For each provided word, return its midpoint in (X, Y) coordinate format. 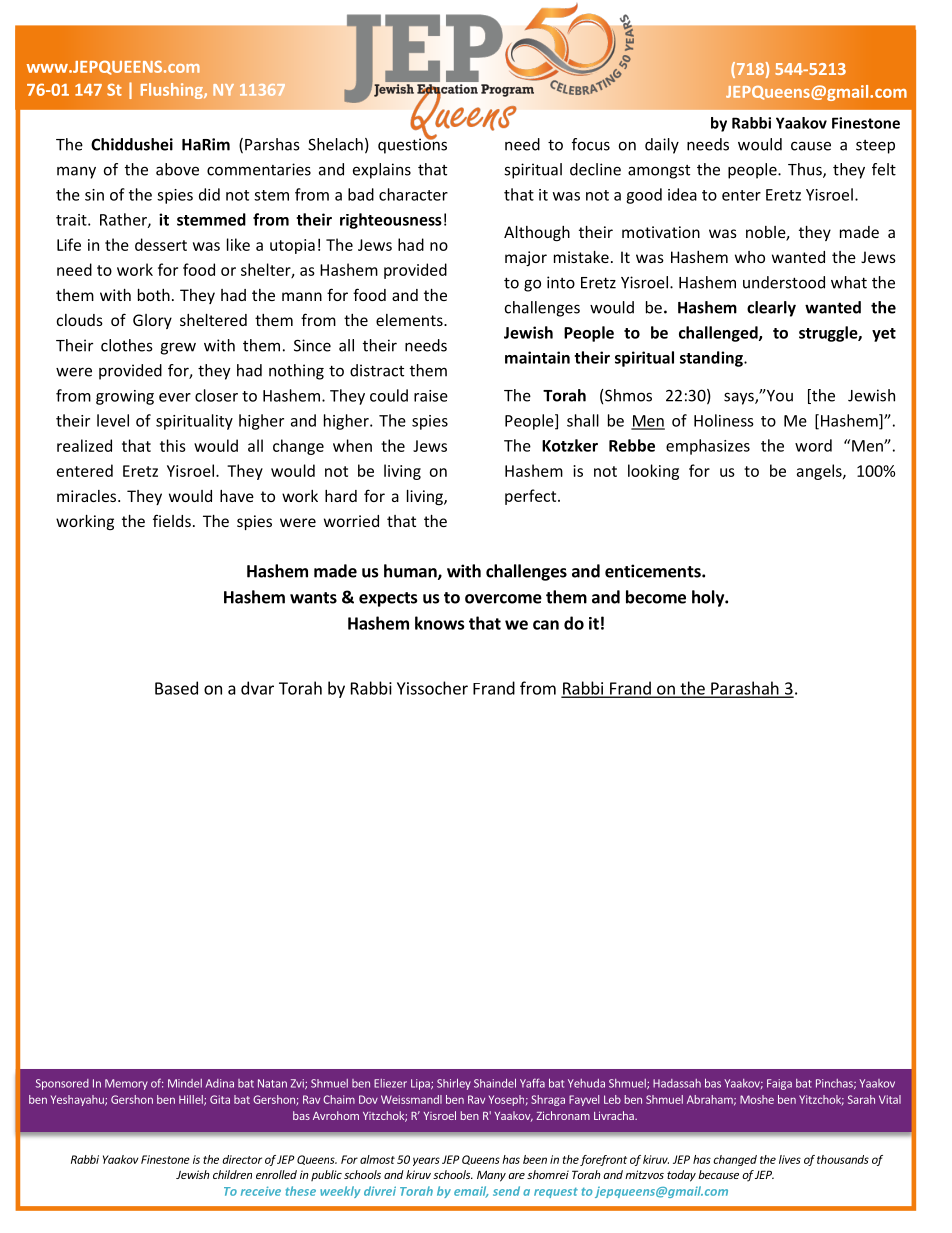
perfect (532, 497)
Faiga (779, 1084)
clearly (771, 309)
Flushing (173, 91)
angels (820, 472)
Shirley (454, 1084)
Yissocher (432, 688)
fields (172, 520)
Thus (806, 170)
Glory (152, 321)
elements (410, 320)
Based (176, 688)
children (232, 1174)
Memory (126, 1084)
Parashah (745, 689)
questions (412, 145)
